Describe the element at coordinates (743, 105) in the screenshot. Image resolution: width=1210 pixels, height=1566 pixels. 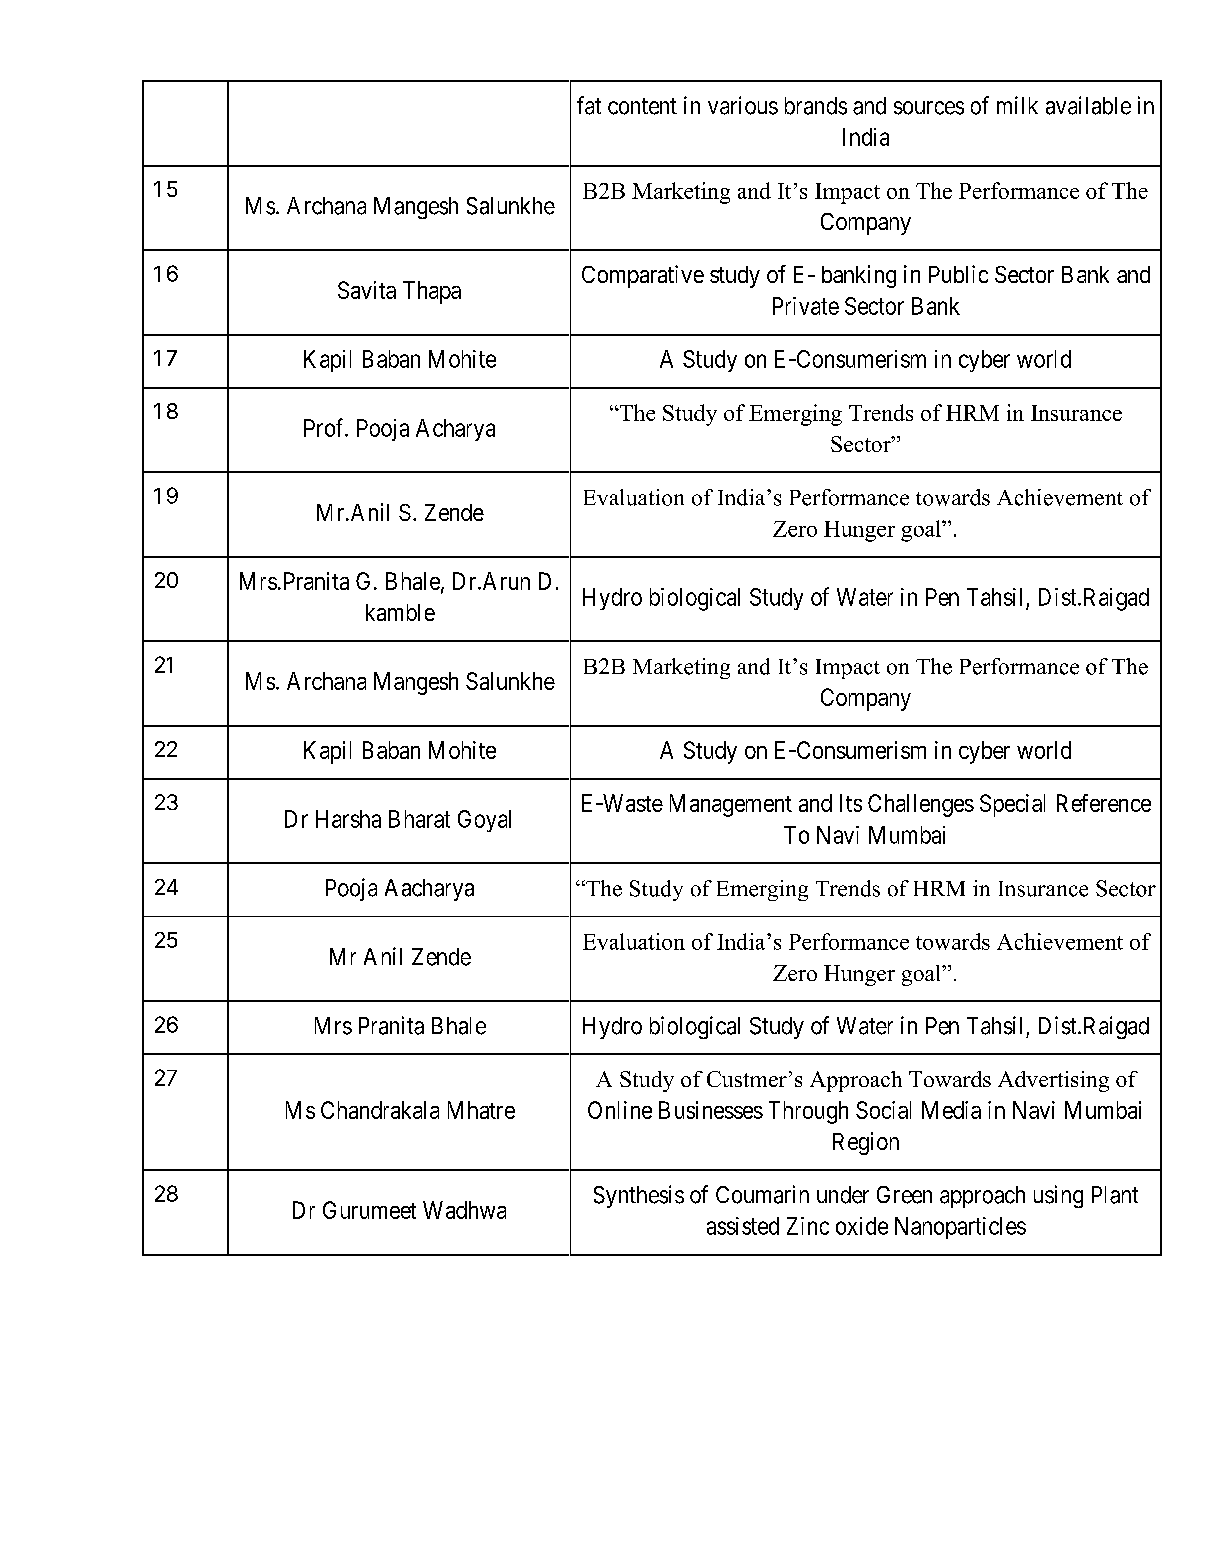
I see `various` at that location.
